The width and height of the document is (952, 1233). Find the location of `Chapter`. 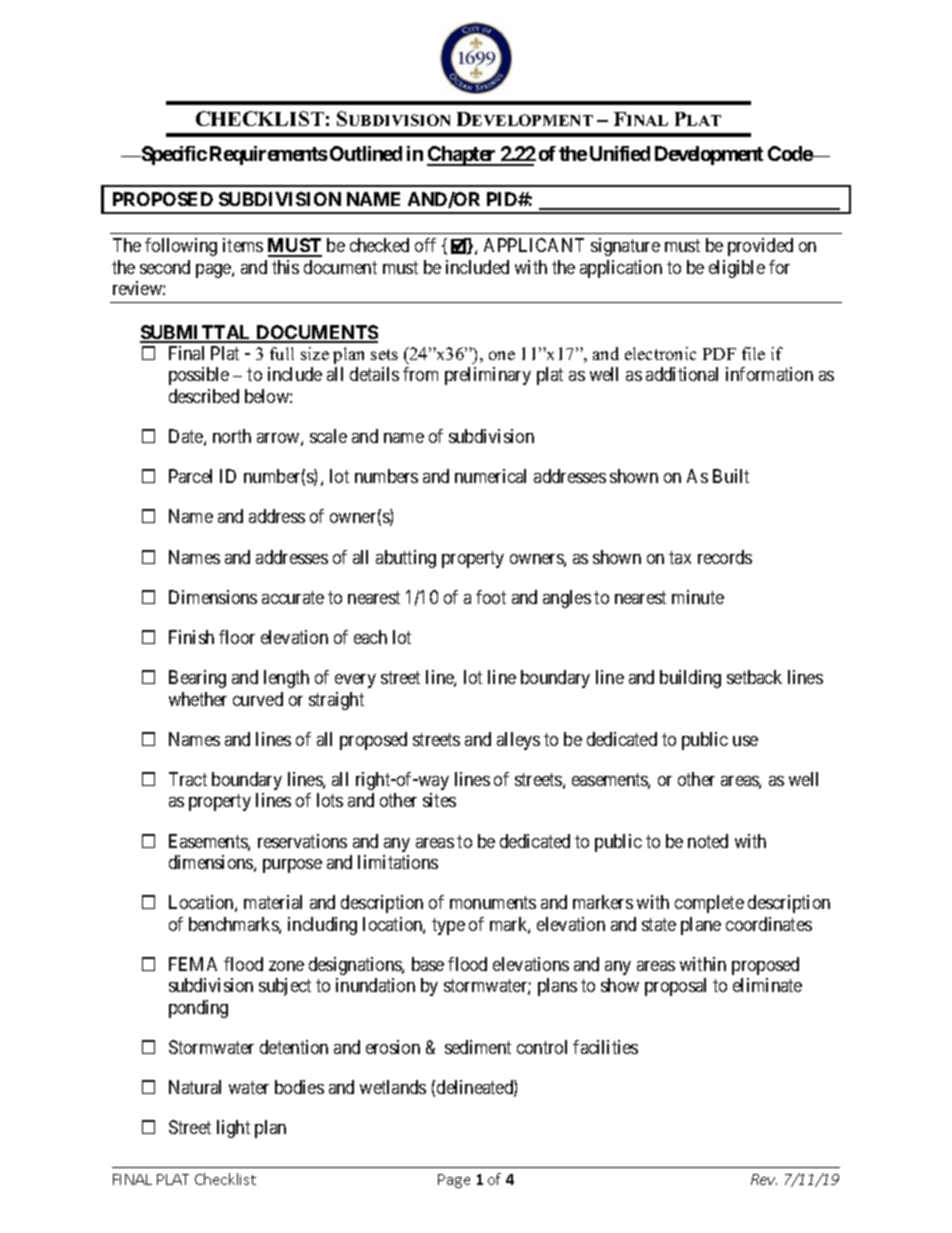

Chapter is located at coordinates (463, 156).
